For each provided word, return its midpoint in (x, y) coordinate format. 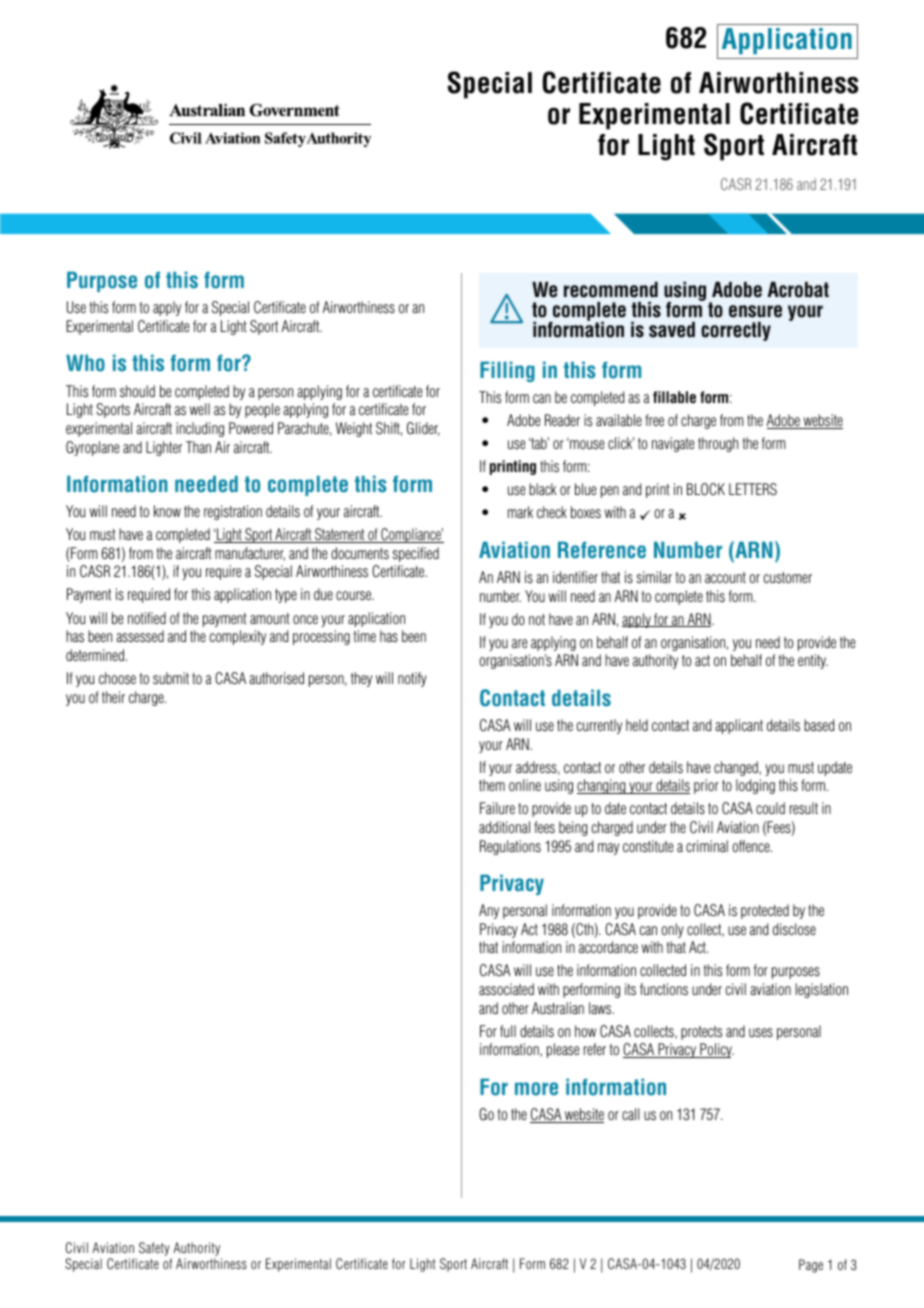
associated (506, 989)
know (167, 511)
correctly (736, 331)
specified (416, 554)
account (725, 577)
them (492, 785)
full (508, 1031)
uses (761, 1032)
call (630, 1114)
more (536, 1089)
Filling (507, 371)
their (113, 697)
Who (85, 363)
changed (737, 768)
